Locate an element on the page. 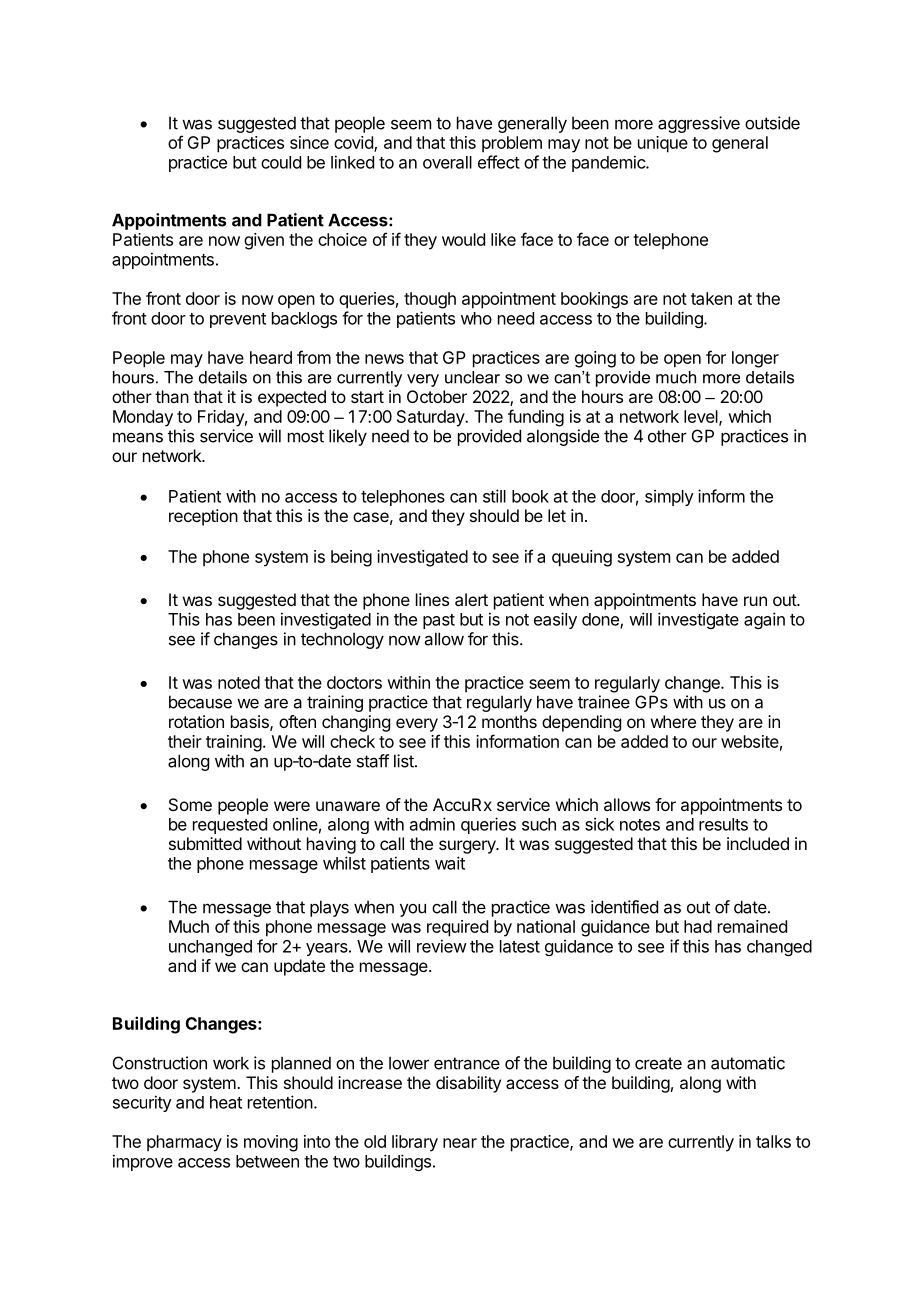 Image resolution: width=924 pixels, height=1308 pixels. overall is located at coordinates (447, 162).
